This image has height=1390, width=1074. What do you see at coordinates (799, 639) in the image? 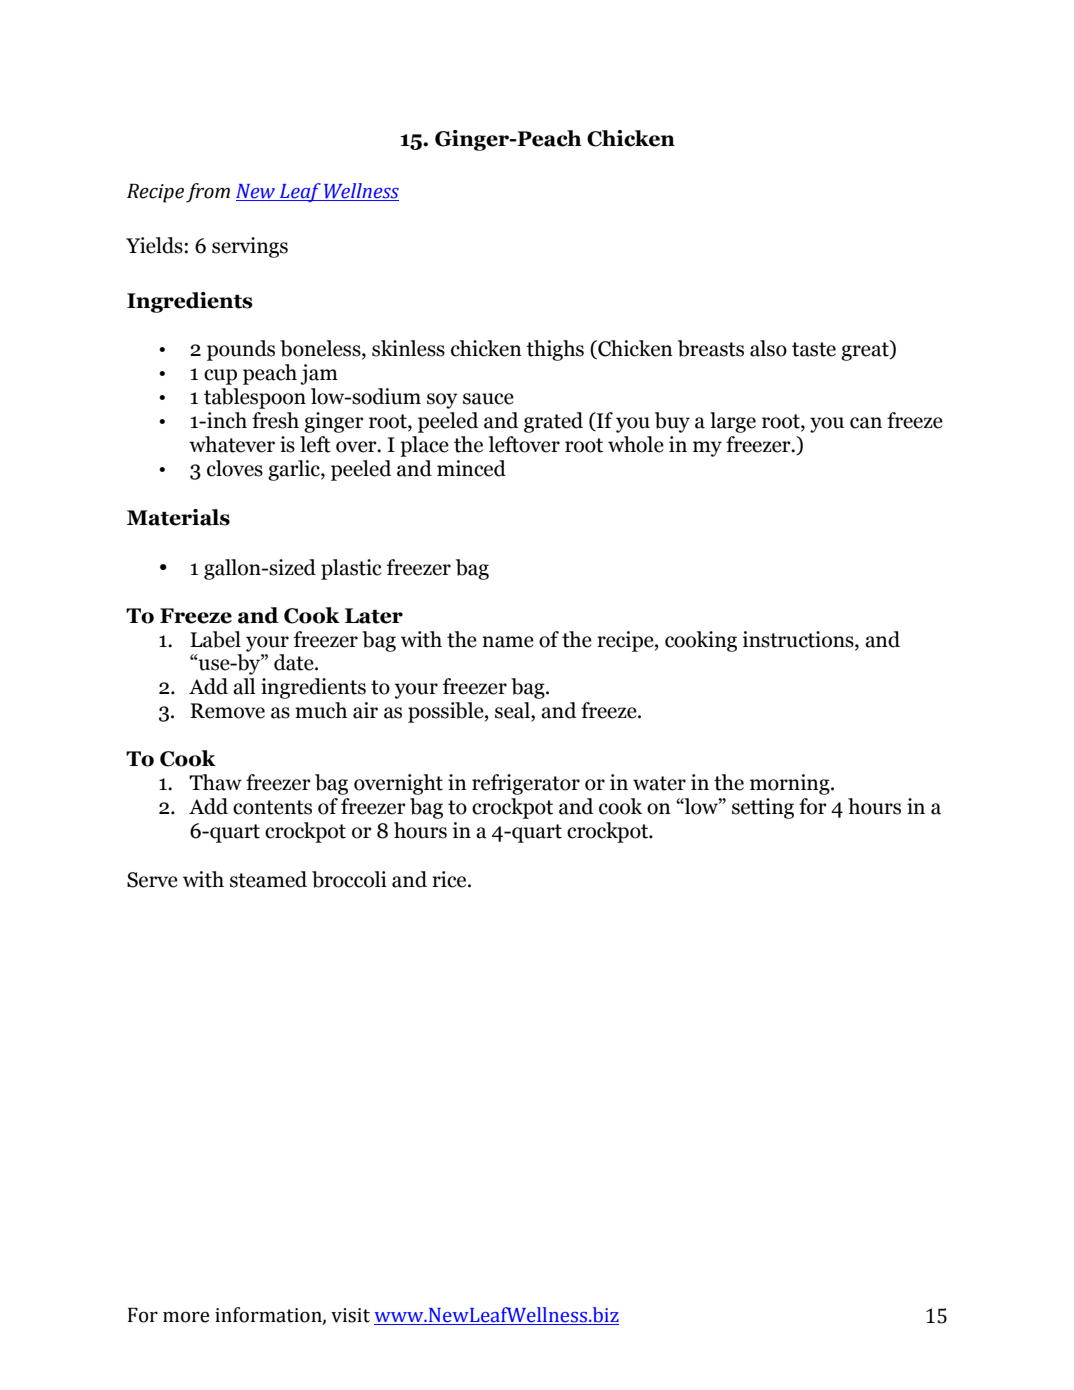
I see `instructions` at bounding box center [799, 639].
